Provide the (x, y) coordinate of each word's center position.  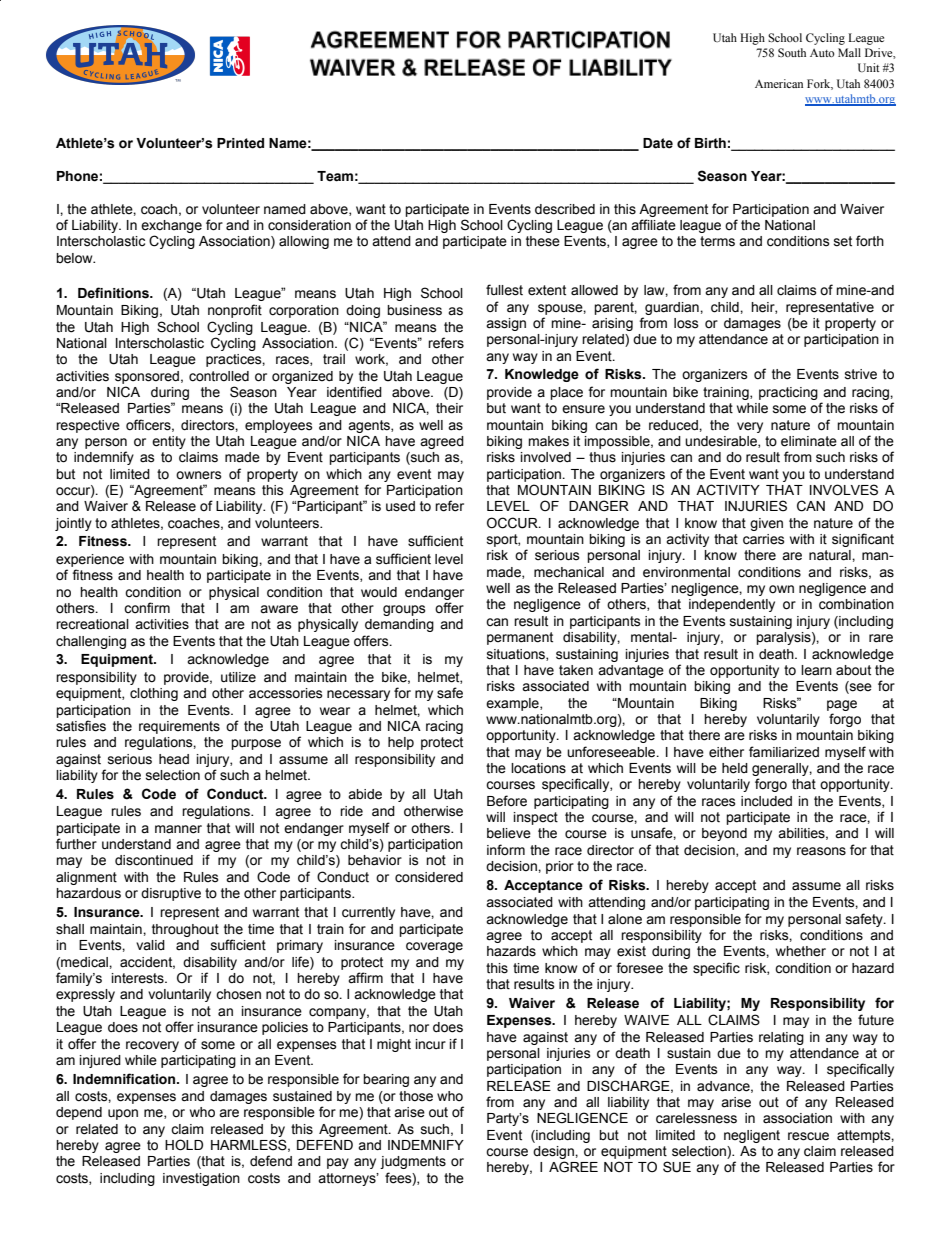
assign (506, 324)
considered (429, 877)
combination (856, 604)
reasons (821, 851)
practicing (788, 393)
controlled (219, 376)
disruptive (171, 894)
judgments (413, 1162)
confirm (147, 608)
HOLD (184, 1145)
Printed (240, 143)
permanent (520, 638)
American (779, 83)
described (565, 209)
